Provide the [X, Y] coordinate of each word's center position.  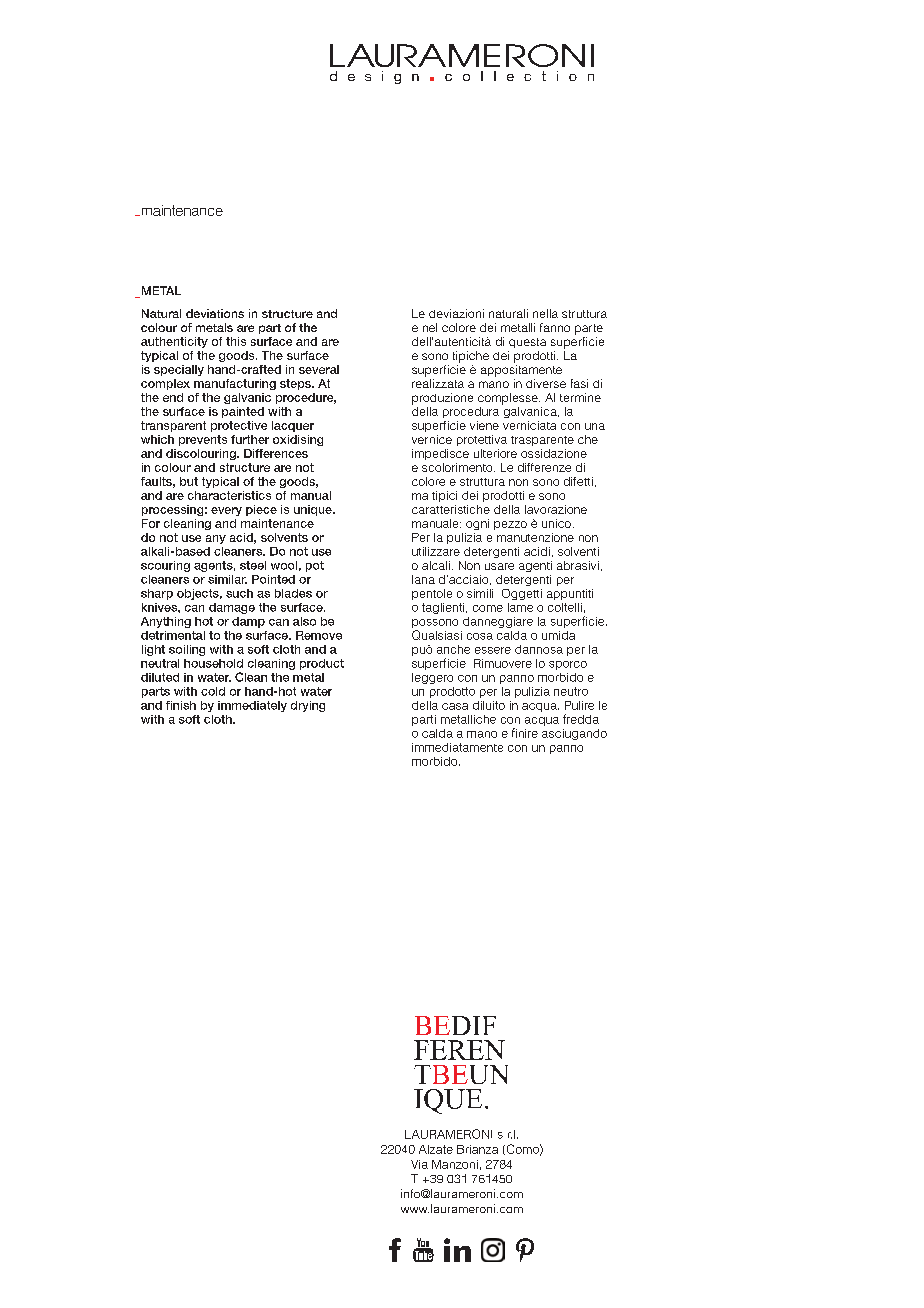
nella [545, 313]
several [319, 369]
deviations [215, 313]
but [189, 481]
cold [213, 691]
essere [493, 650]
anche [453, 649]
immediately [252, 706]
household [213, 663]
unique [314, 510]
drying [308, 706]
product [322, 664]
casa [455, 706]
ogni [477, 524]
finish [181, 705]
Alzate [436, 1149]
